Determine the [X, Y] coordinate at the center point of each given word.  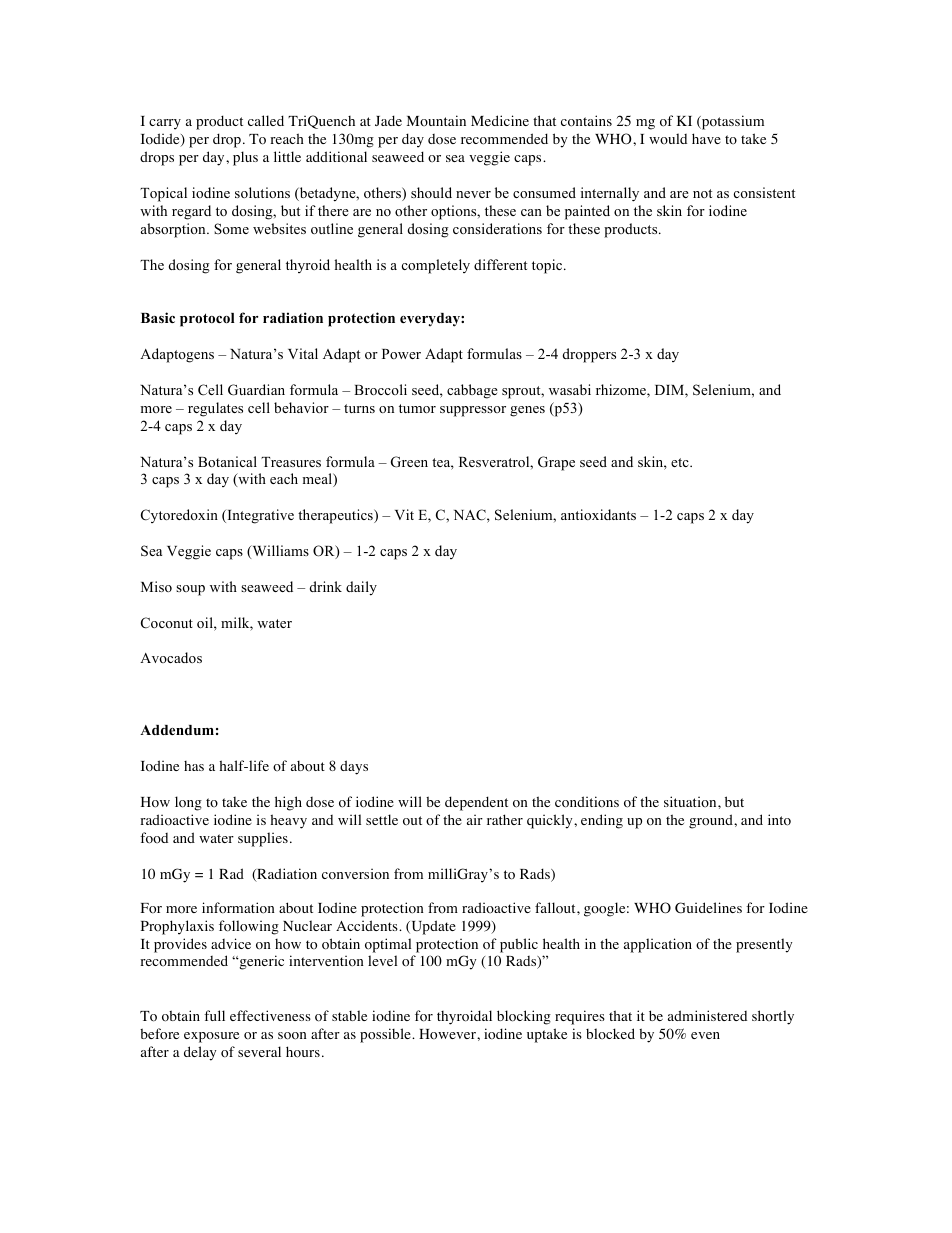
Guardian [256, 390]
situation [691, 801]
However [448, 1034]
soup [190, 590]
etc [681, 462]
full [214, 1015]
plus [245, 158]
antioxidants [598, 514]
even [705, 1035]
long [188, 803]
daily [361, 588]
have [706, 138]
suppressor [473, 411]
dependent [476, 803]
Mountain [436, 120]
